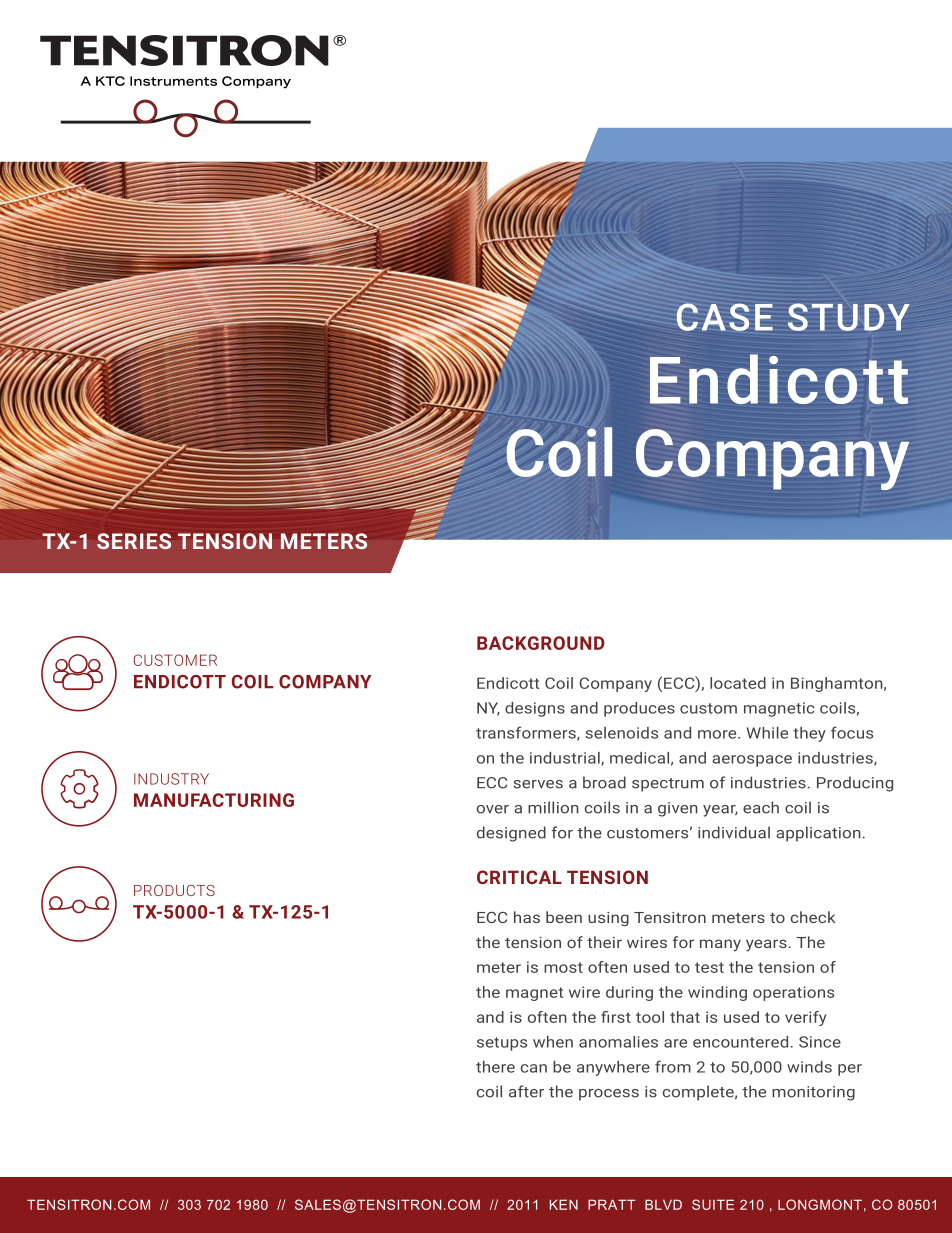 The image size is (952, 1233). Describe the element at coordinates (527, 917) in the document. I see `has` at that location.
